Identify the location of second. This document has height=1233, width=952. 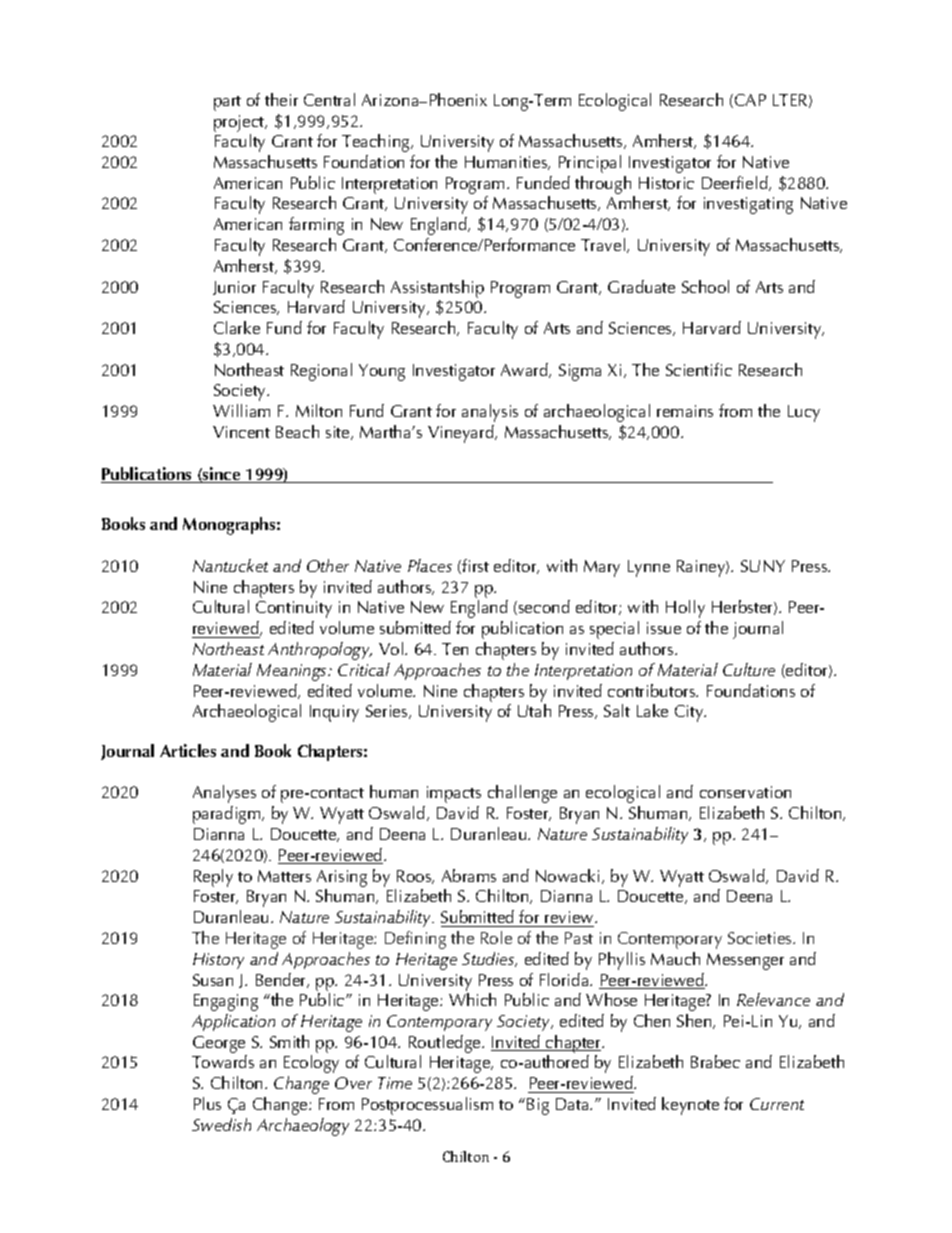
(544, 606).
